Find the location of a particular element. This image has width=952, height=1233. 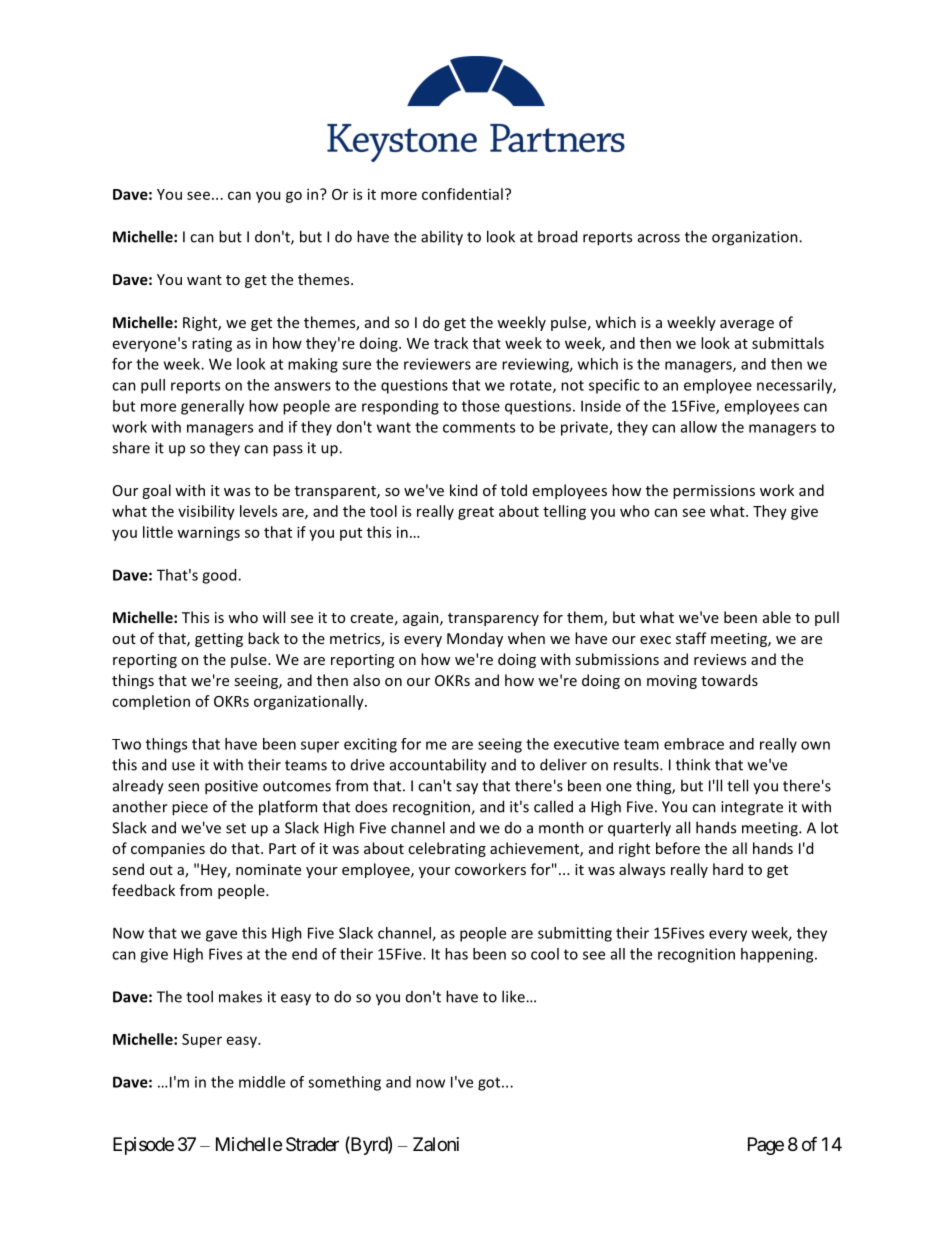

making is located at coordinates (313, 365).
